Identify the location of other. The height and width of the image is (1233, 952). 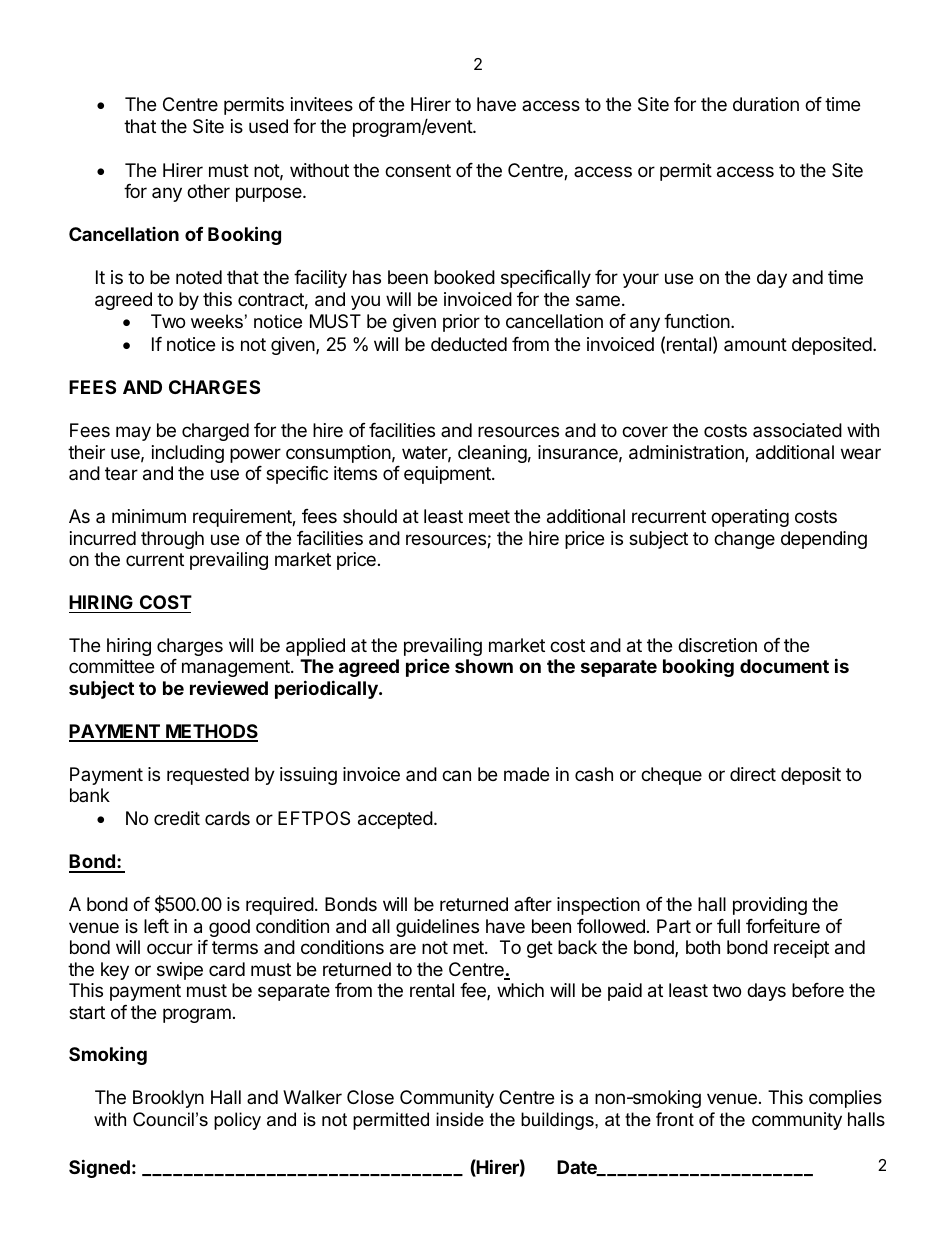
(208, 191).
